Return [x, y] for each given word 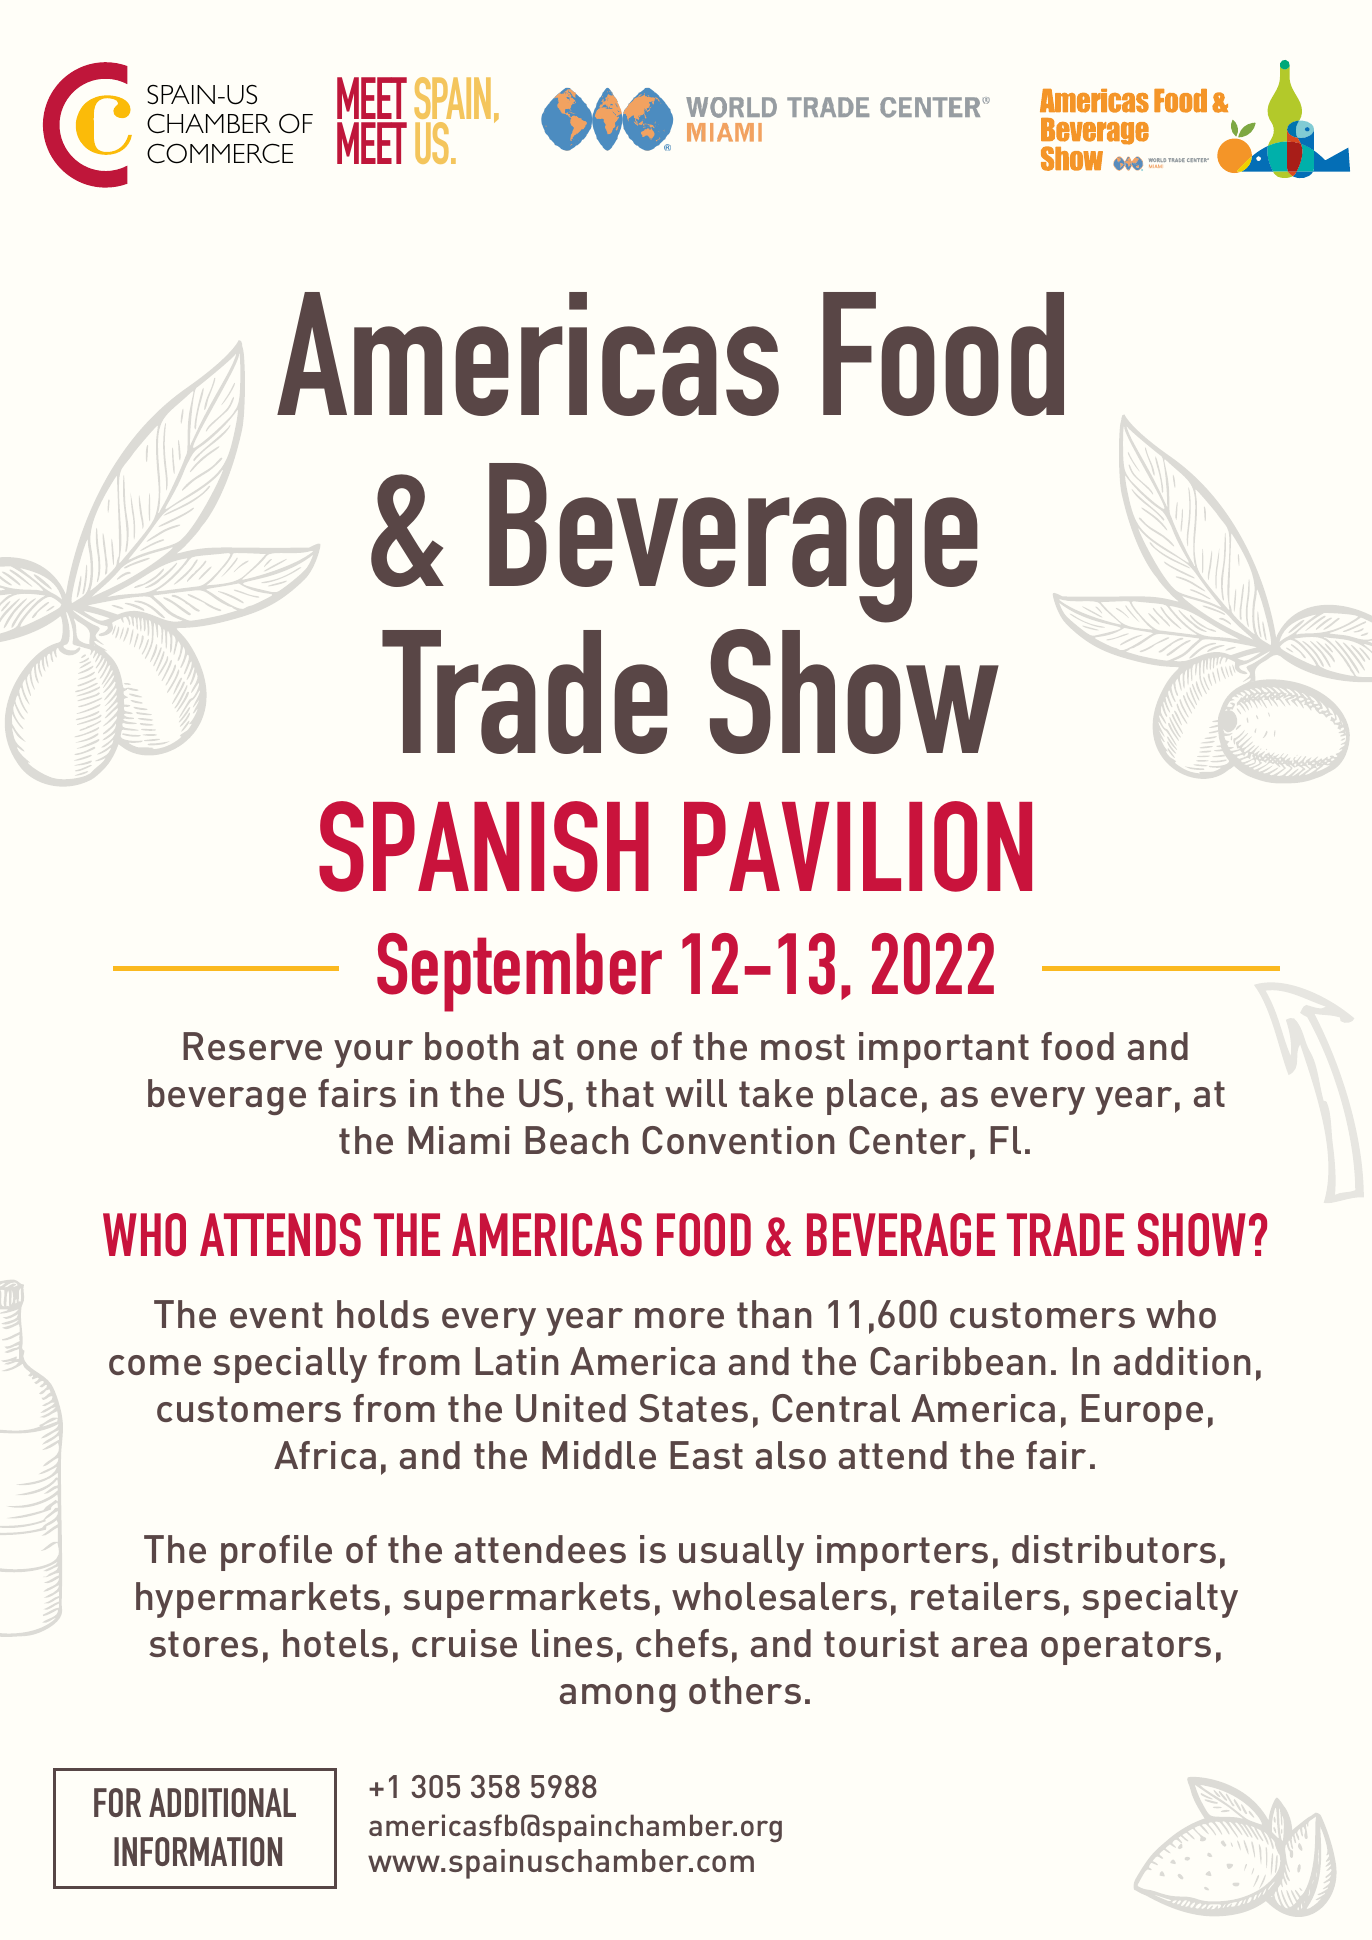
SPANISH [484, 846]
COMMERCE [220, 153]
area [989, 1647]
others [745, 1690]
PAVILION [858, 846]
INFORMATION [198, 1851]
